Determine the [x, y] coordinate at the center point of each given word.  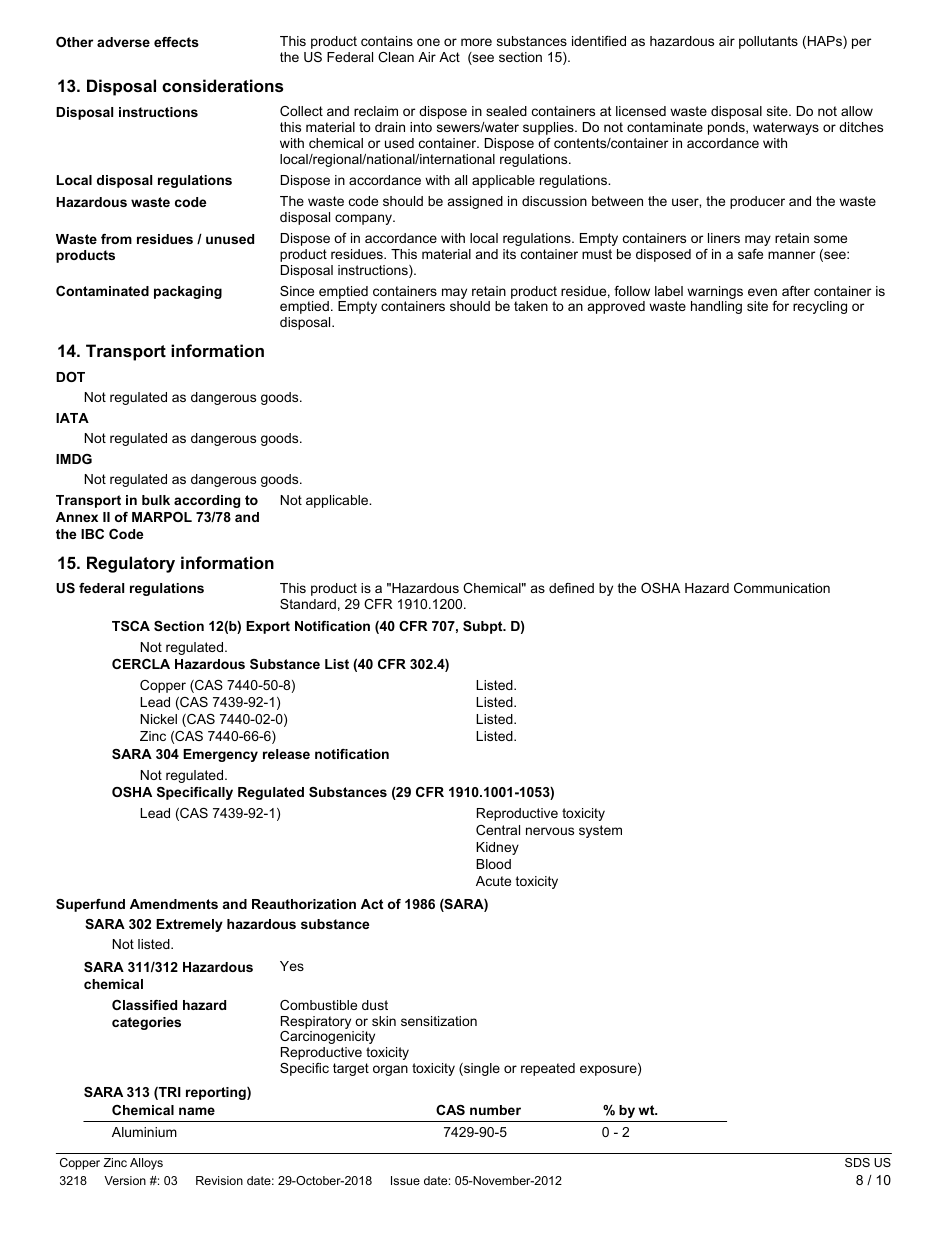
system [600, 831]
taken [531, 306]
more [476, 42]
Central [498, 830]
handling [716, 307]
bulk [156, 500]
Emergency [220, 755]
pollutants [768, 42]
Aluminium [144, 1132]
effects [176, 42]
